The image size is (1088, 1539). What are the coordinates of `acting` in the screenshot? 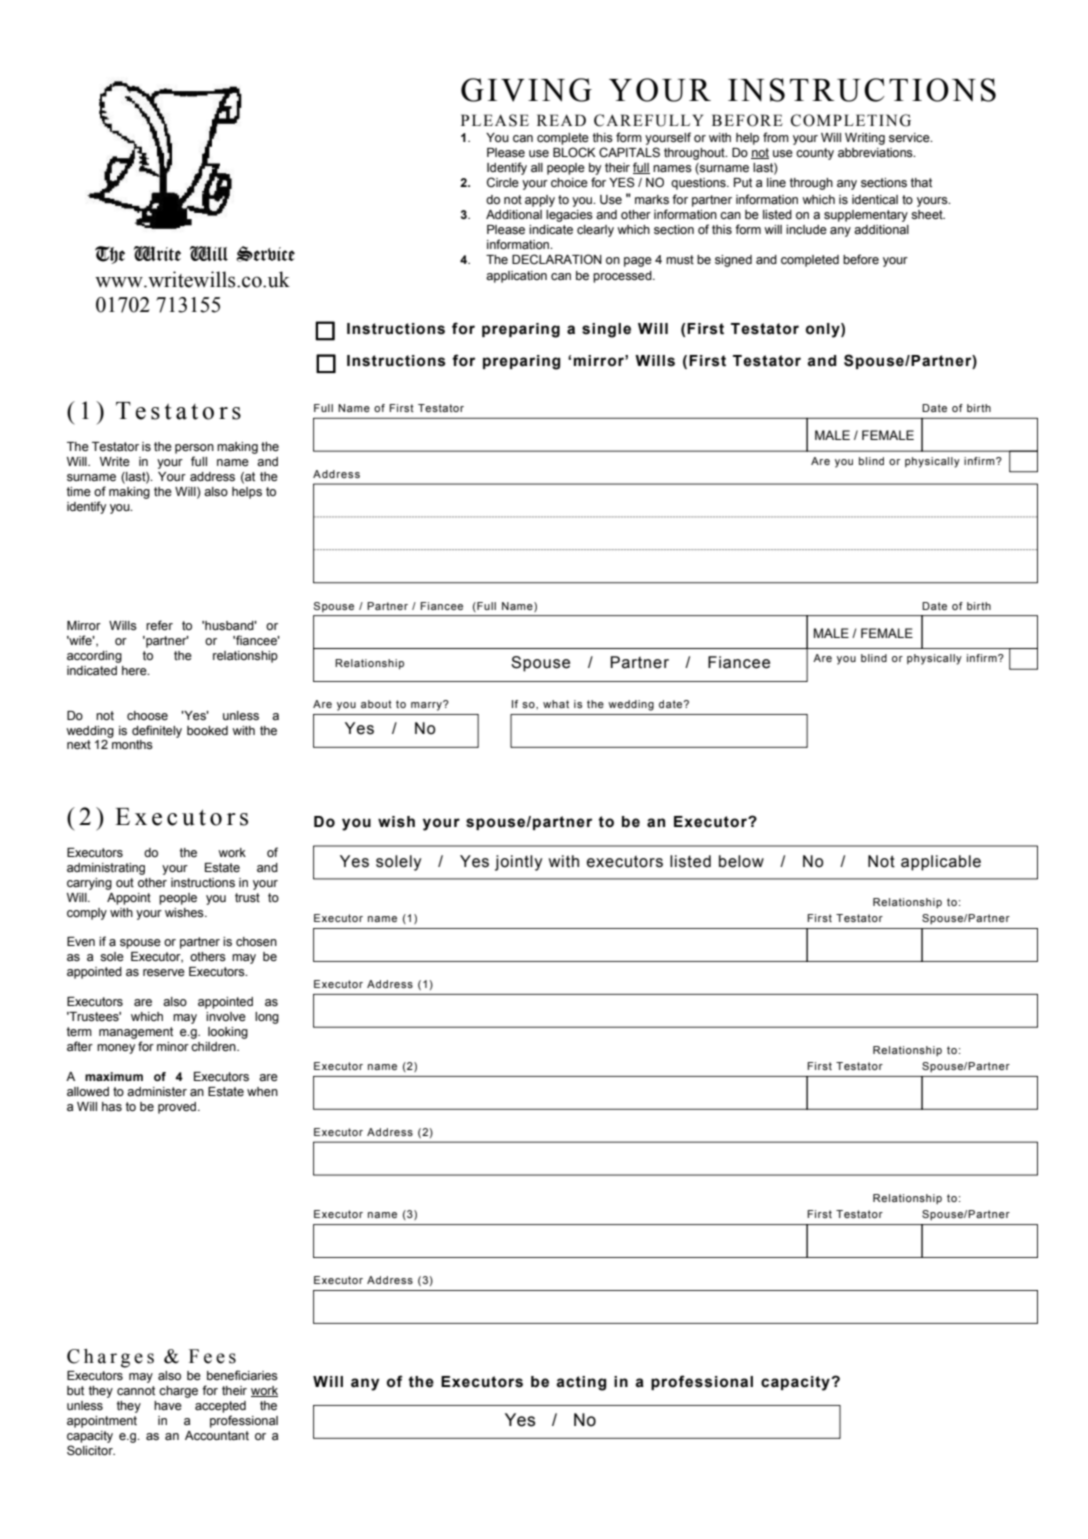 It's located at (581, 1383).
